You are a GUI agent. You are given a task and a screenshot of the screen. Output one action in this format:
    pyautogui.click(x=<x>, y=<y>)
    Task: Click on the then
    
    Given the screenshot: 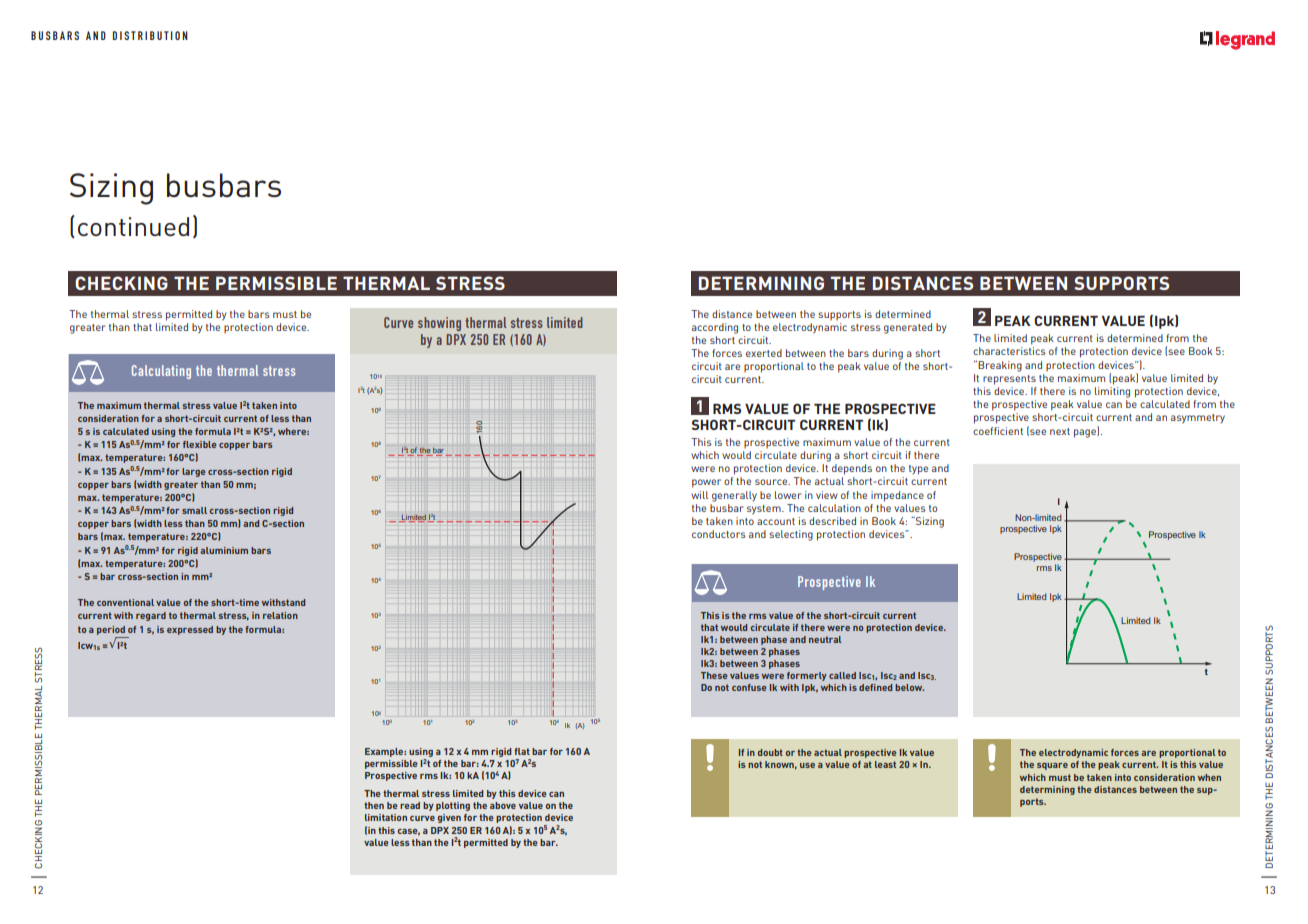 What is the action you would take?
    pyautogui.click(x=374, y=805)
